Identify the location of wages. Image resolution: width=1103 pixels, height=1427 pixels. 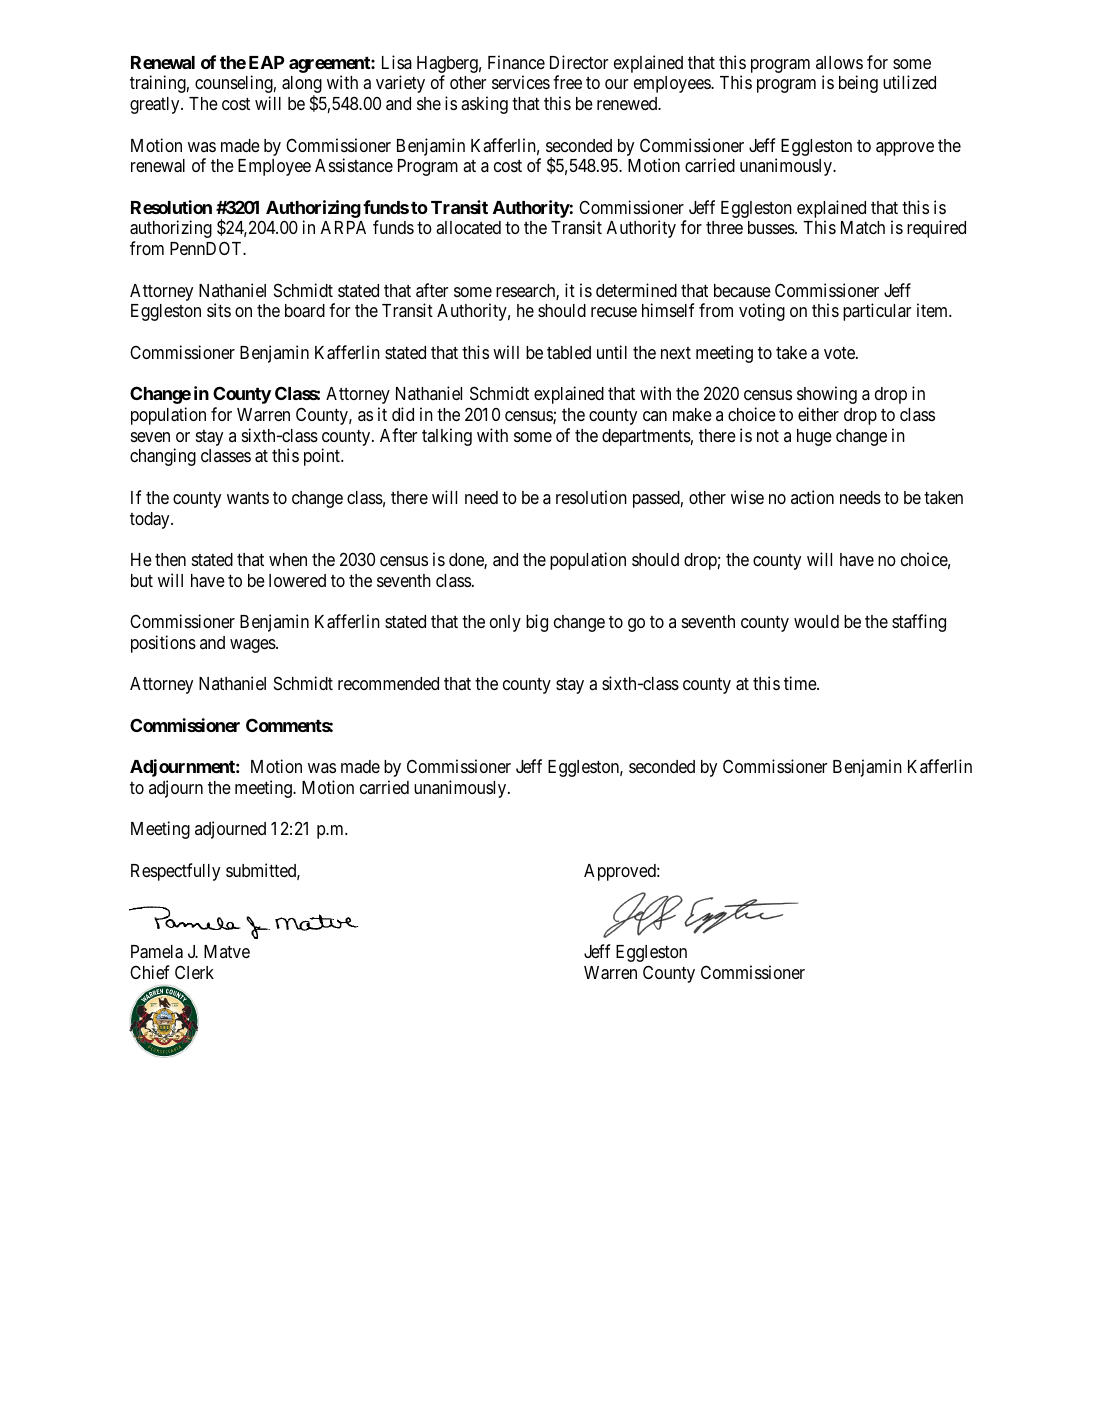
(253, 646).
